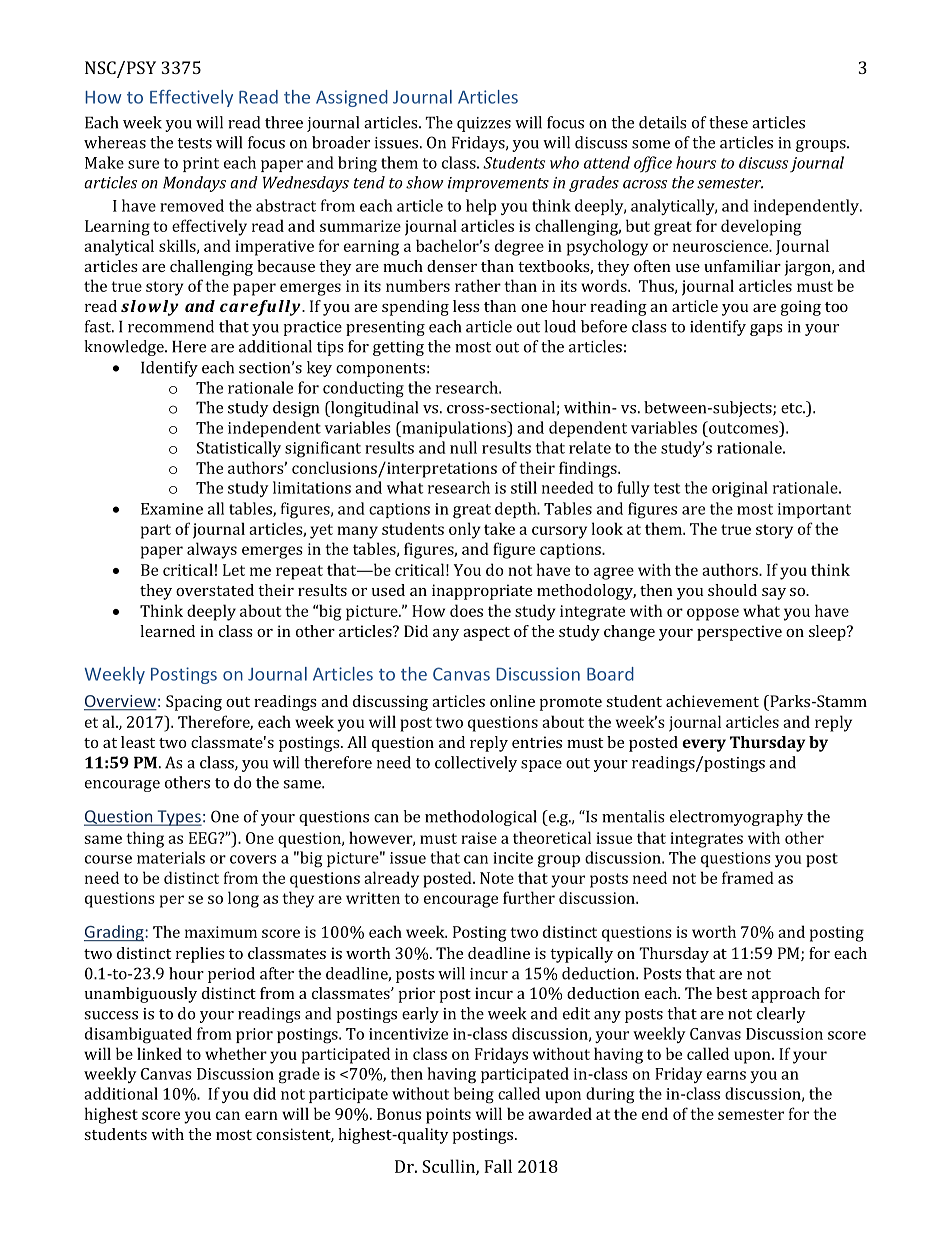 This screenshot has width=952, height=1233. What do you see at coordinates (728, 122) in the screenshot?
I see `these` at bounding box center [728, 122].
